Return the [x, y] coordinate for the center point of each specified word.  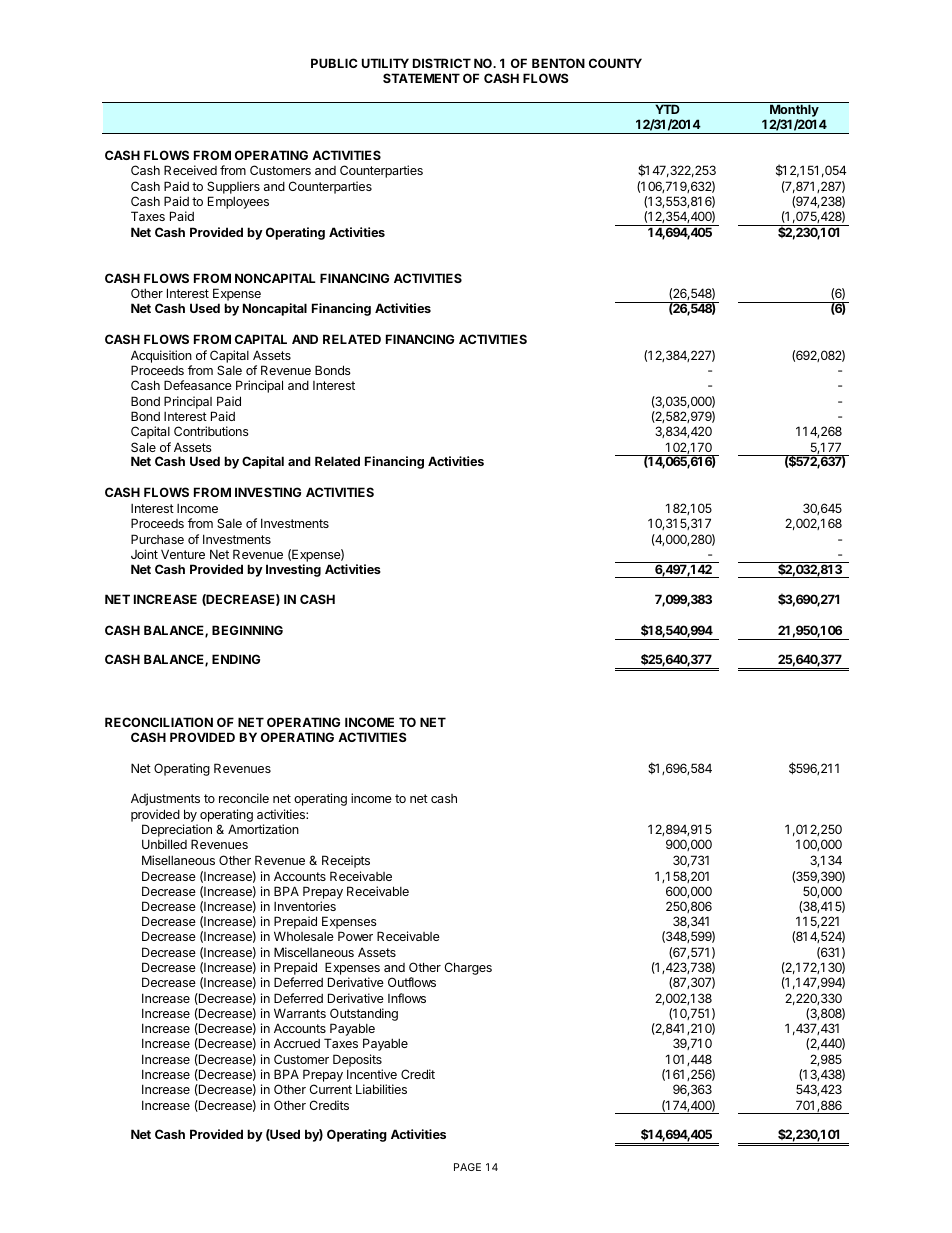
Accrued [297, 1043]
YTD [667, 109]
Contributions [211, 431]
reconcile [244, 798]
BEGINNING [247, 630]
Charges [468, 968]
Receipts [346, 861]
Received [190, 170]
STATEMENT [421, 78]
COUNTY [615, 63]
